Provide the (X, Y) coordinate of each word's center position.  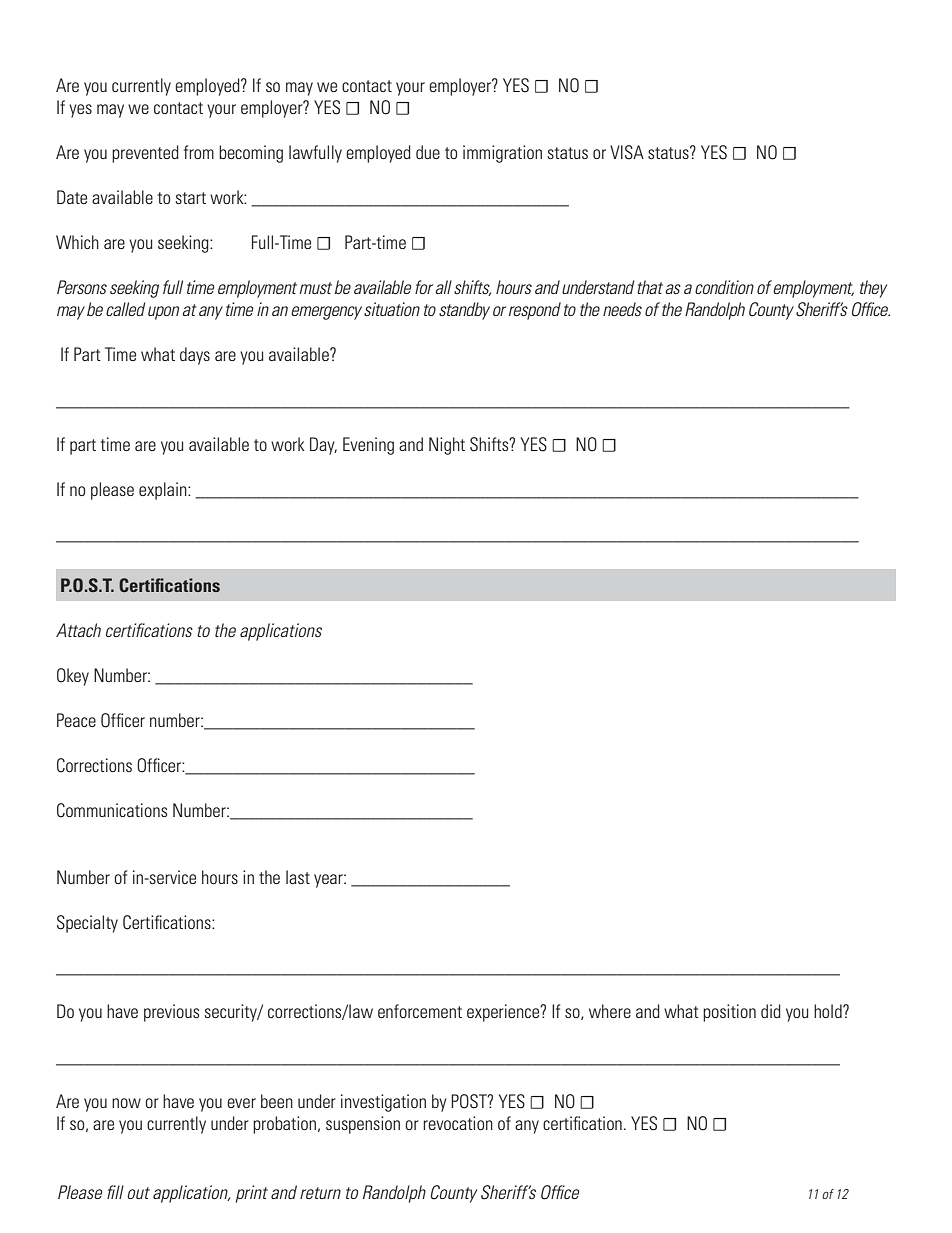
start (190, 198)
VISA (627, 152)
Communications (112, 810)
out (138, 1193)
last (298, 877)
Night (447, 446)
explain (164, 491)
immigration (502, 154)
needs (622, 309)
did (771, 1011)
